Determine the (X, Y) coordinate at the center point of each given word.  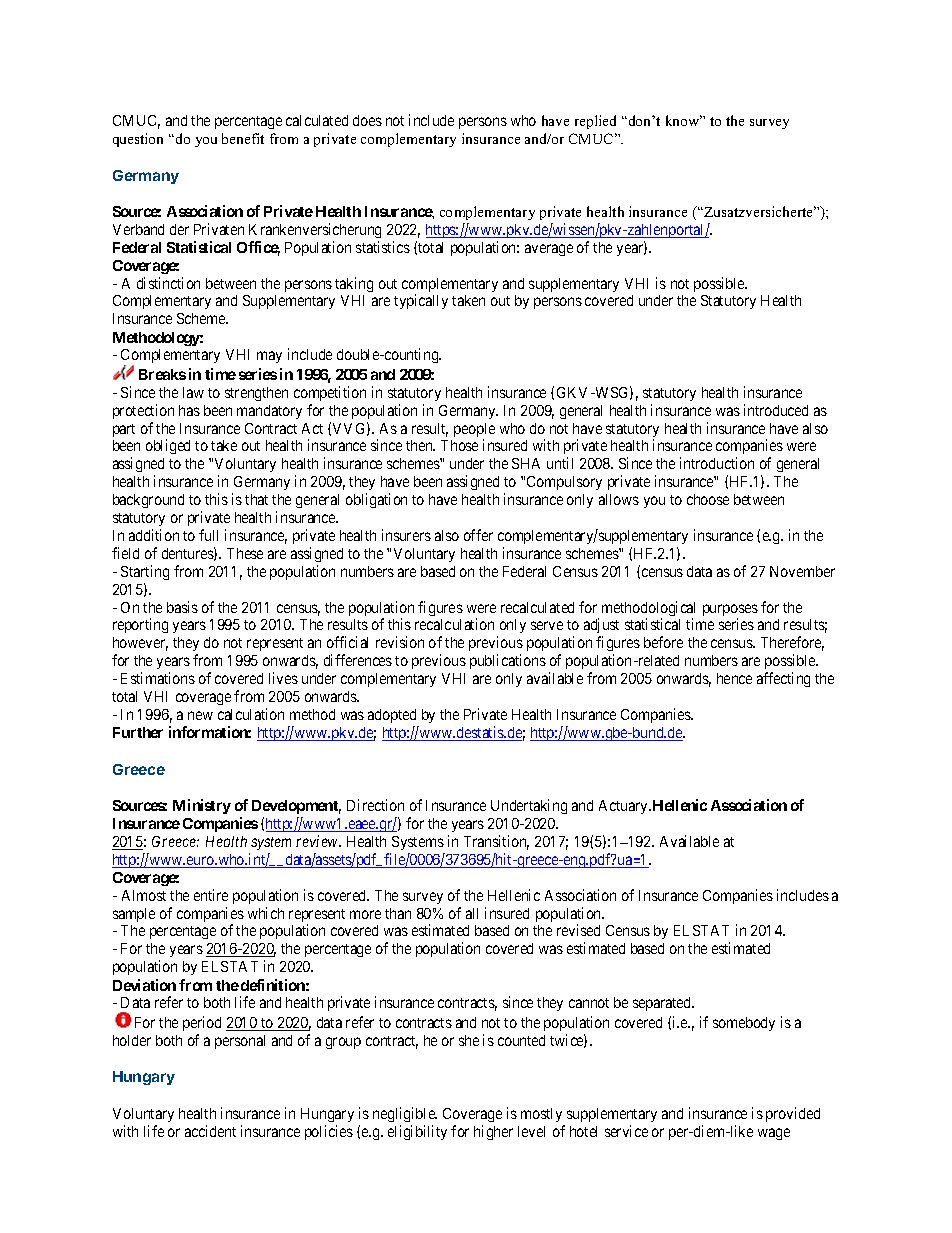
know (684, 120)
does (367, 120)
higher (493, 1132)
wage (774, 1134)
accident (210, 1131)
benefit (243, 138)
